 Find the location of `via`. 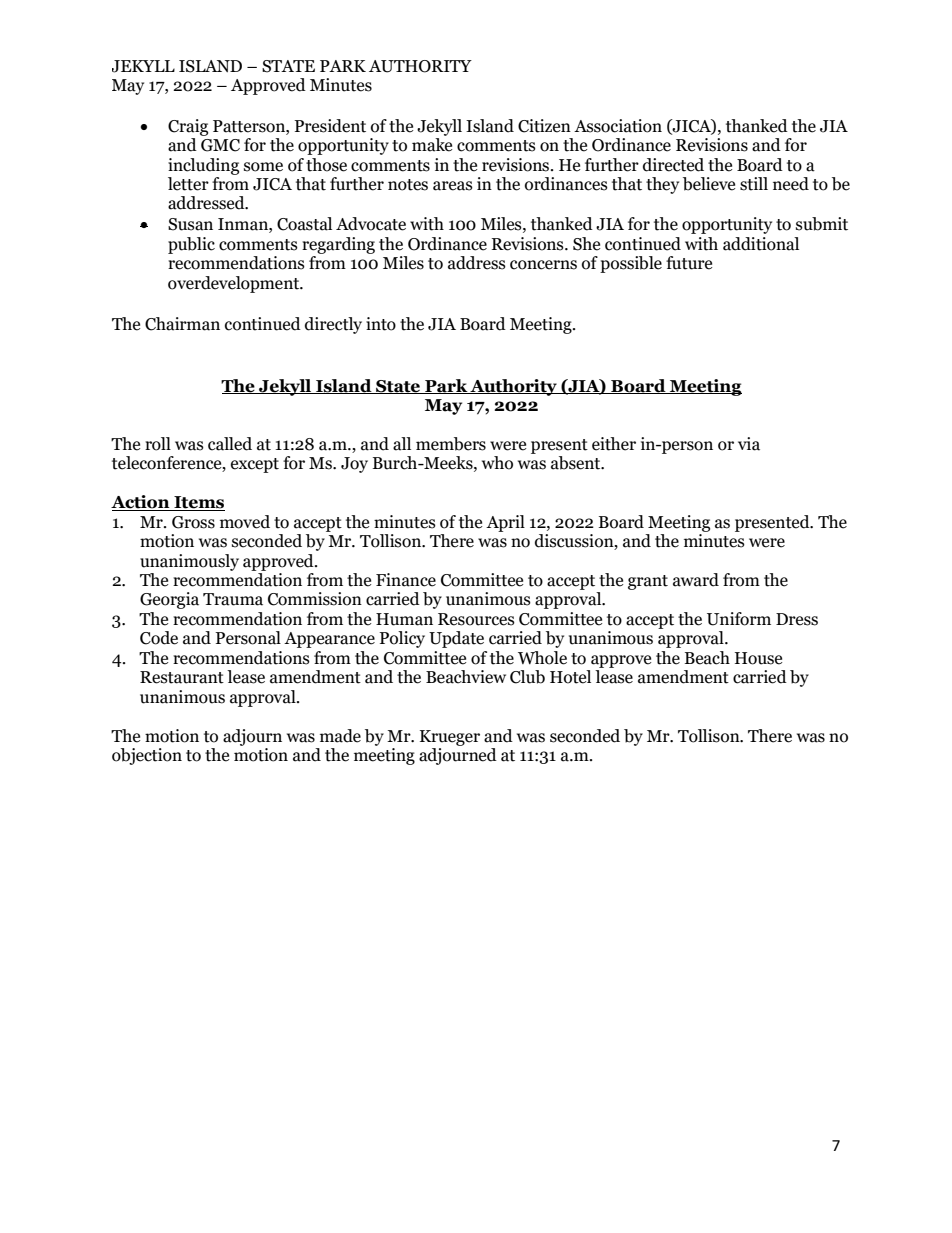

via is located at coordinates (749, 444).
